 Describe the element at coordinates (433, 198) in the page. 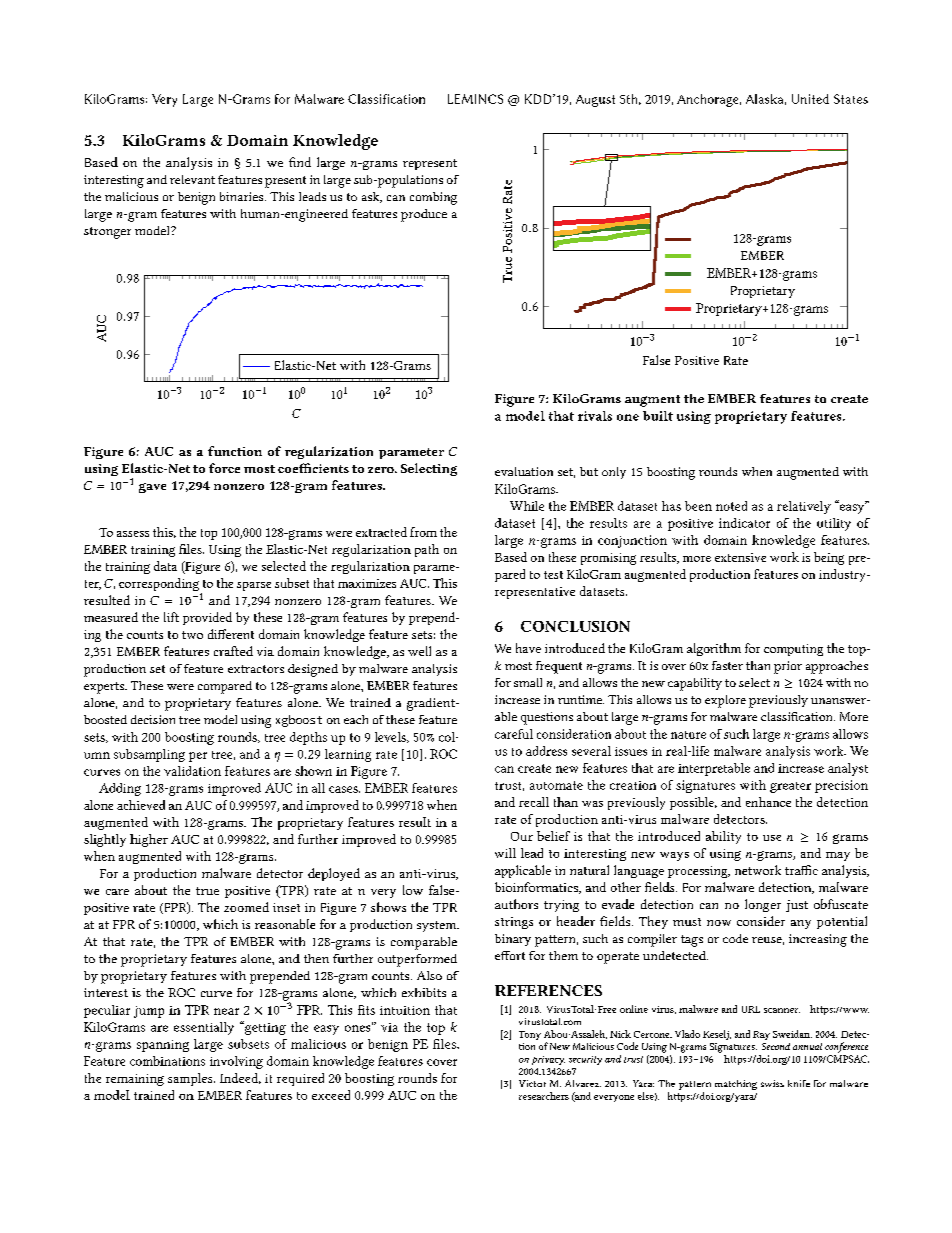

I see `combing` at that location.
